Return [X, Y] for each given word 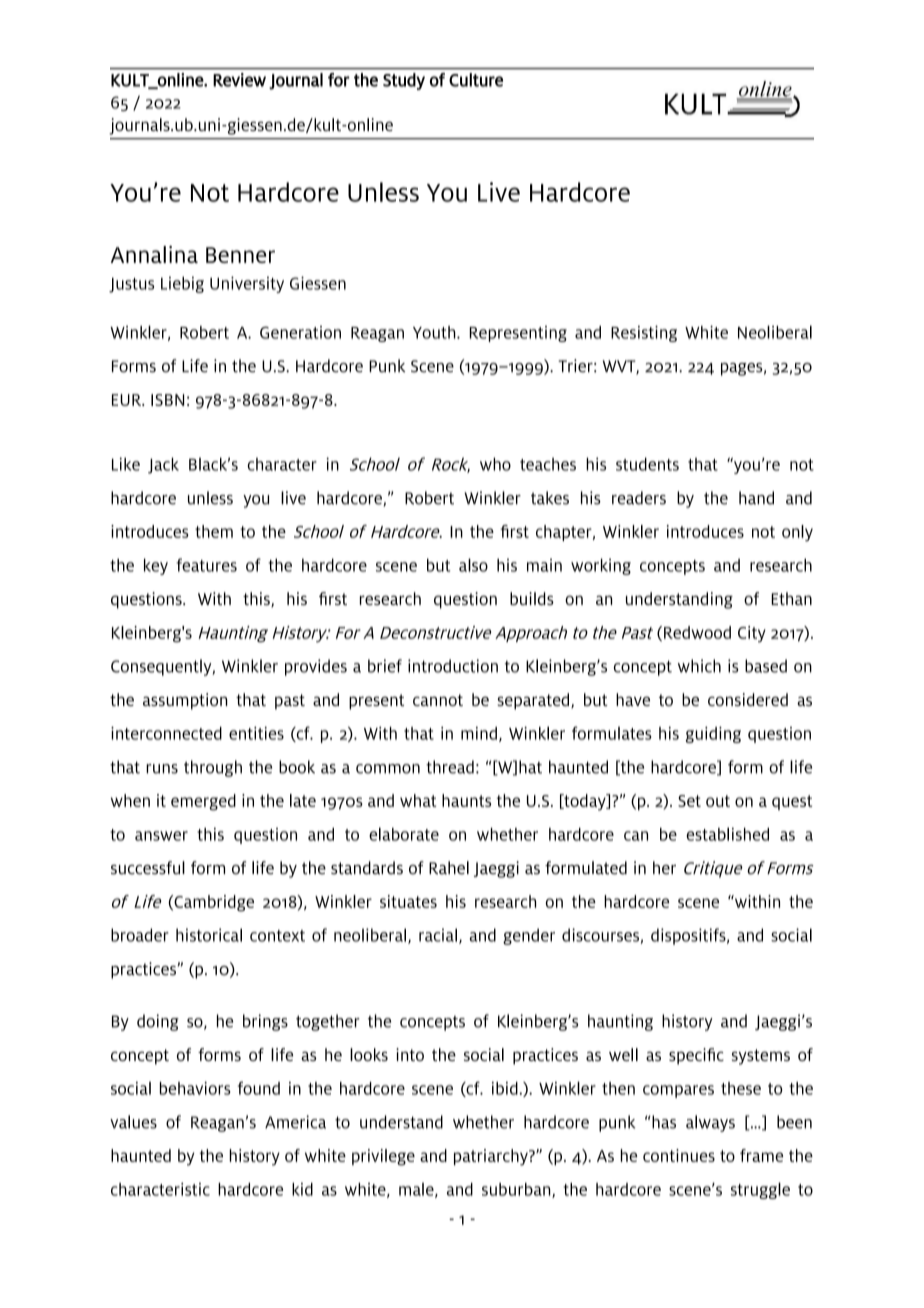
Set [689, 801]
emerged [203, 802]
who [495, 464]
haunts [466, 800]
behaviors [195, 1088]
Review [239, 80]
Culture [476, 80]
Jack [163, 465]
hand [756, 498]
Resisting [644, 333]
